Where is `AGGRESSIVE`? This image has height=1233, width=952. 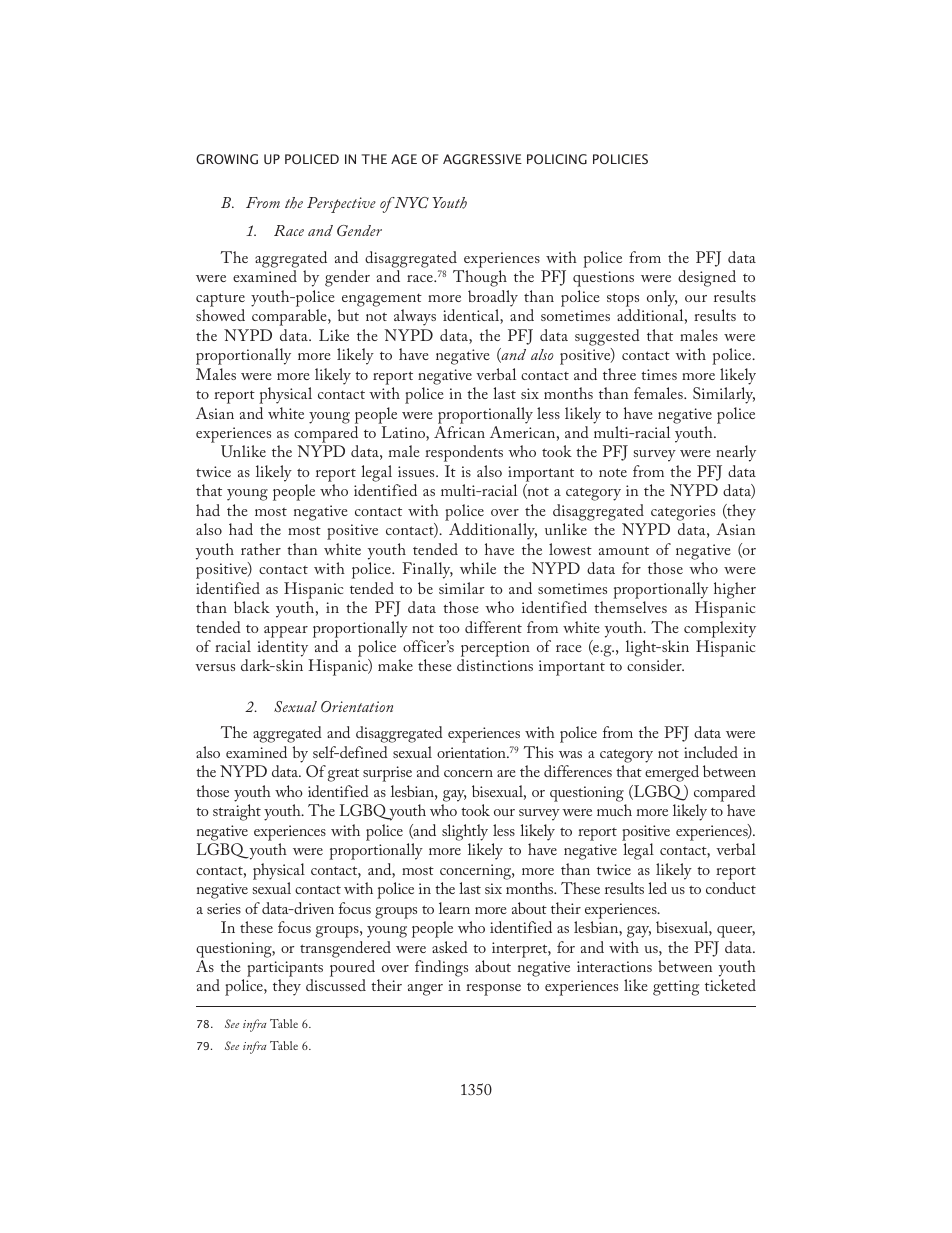
AGGRESSIVE is located at coordinates (482, 159).
